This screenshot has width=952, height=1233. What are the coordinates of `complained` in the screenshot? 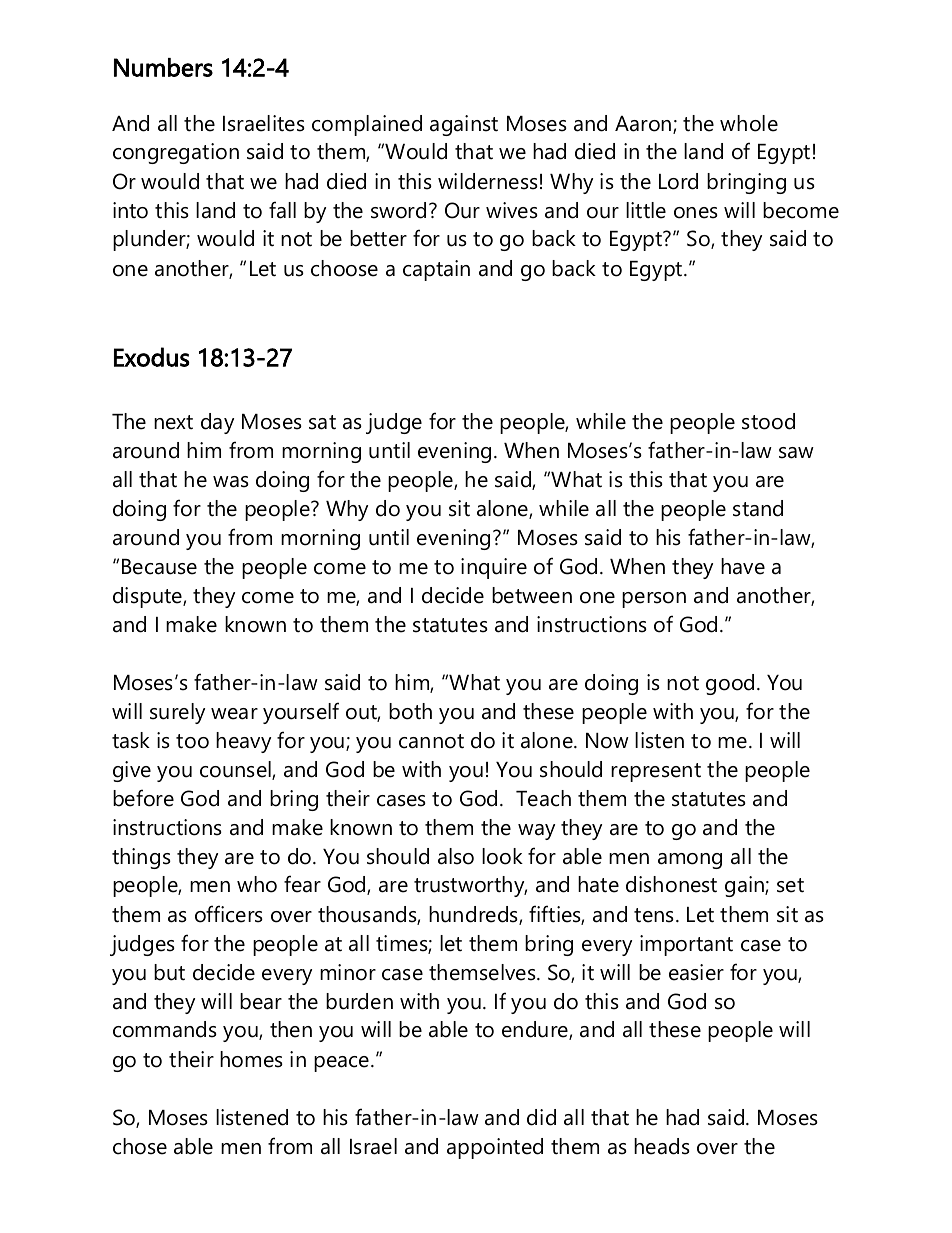 It's located at (367, 125).
